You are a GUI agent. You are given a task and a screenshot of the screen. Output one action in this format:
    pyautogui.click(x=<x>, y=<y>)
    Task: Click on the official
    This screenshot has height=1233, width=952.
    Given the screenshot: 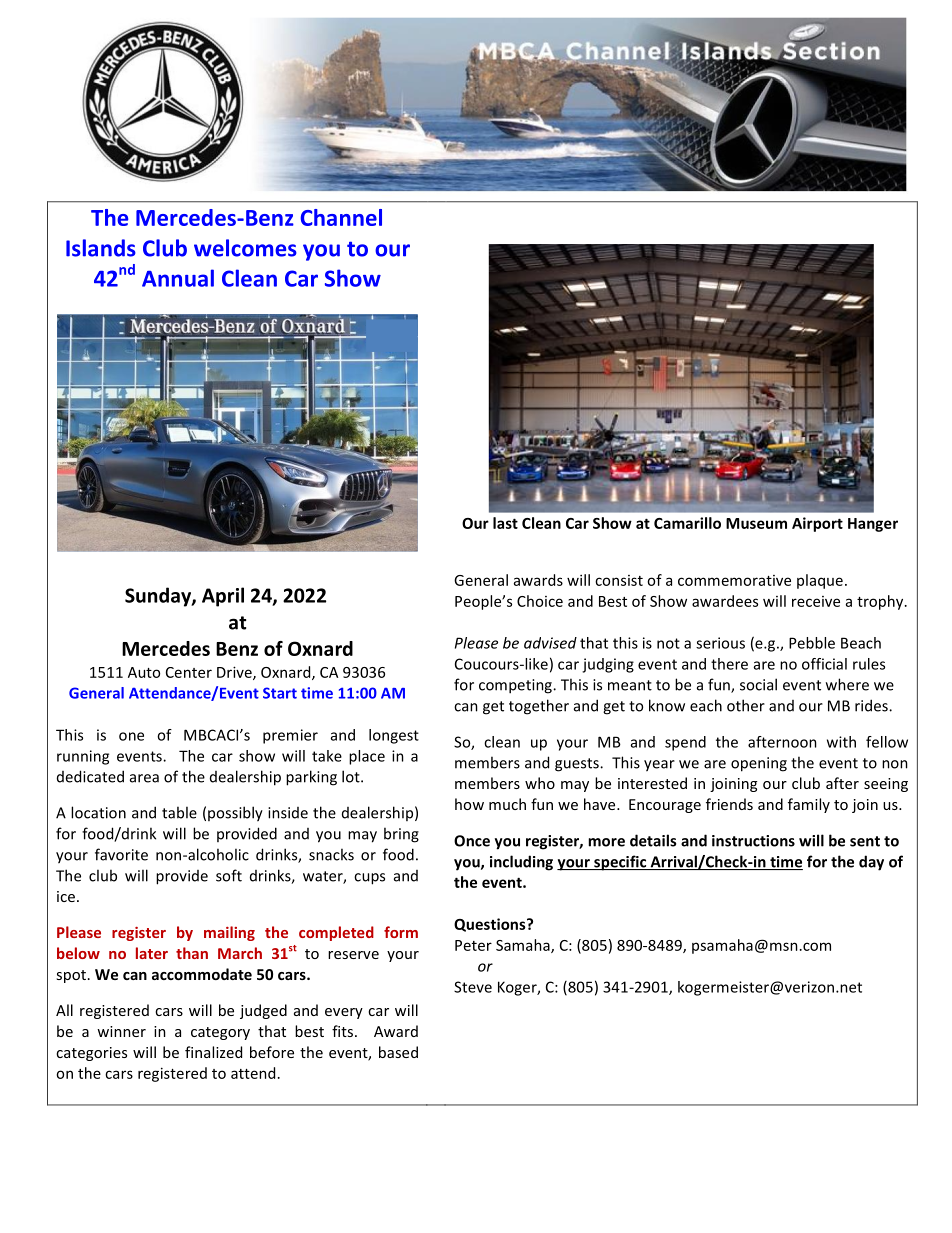 What is the action you would take?
    pyautogui.click(x=824, y=664)
